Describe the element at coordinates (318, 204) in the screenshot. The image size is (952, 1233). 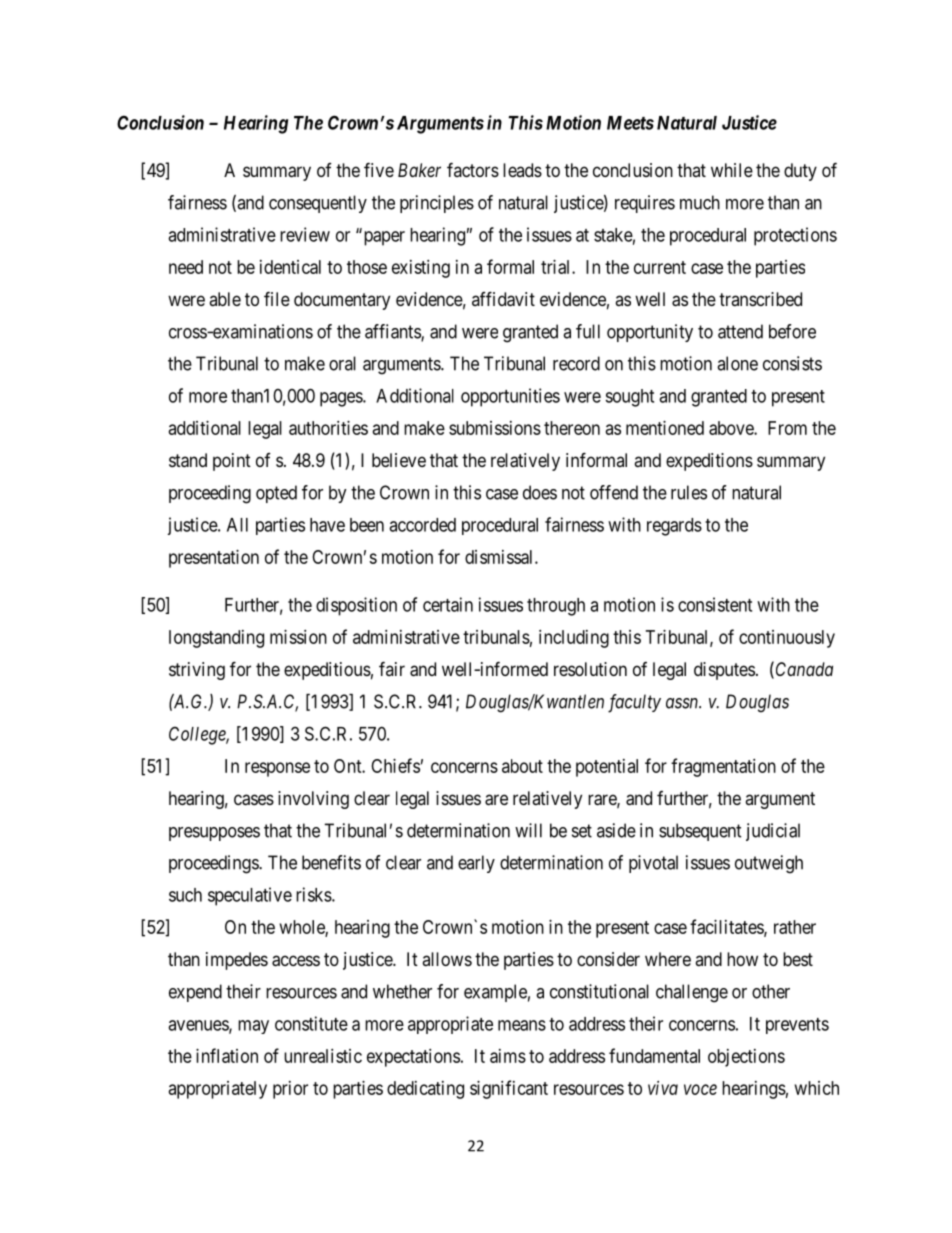
I see `consequently` at that location.
